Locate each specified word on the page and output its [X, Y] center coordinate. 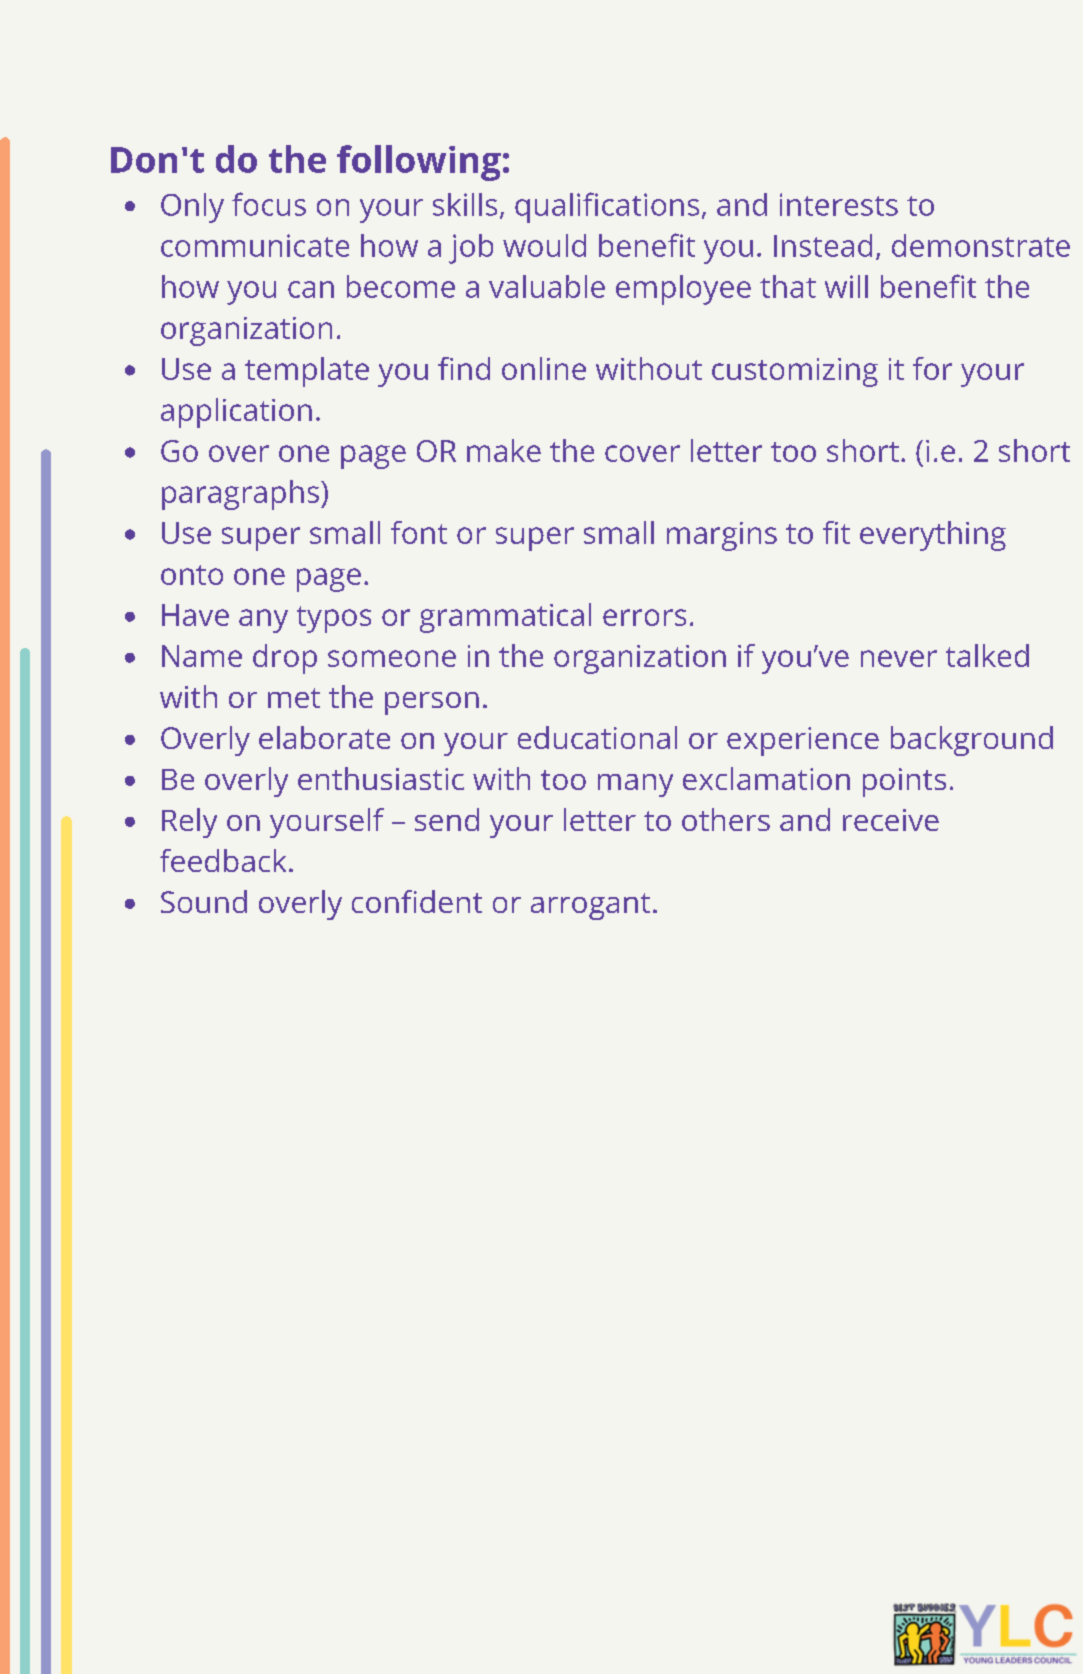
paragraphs [240, 495]
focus [269, 204]
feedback [223, 860]
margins [722, 536]
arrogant [590, 906]
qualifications [607, 207]
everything [933, 536]
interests [839, 204]
